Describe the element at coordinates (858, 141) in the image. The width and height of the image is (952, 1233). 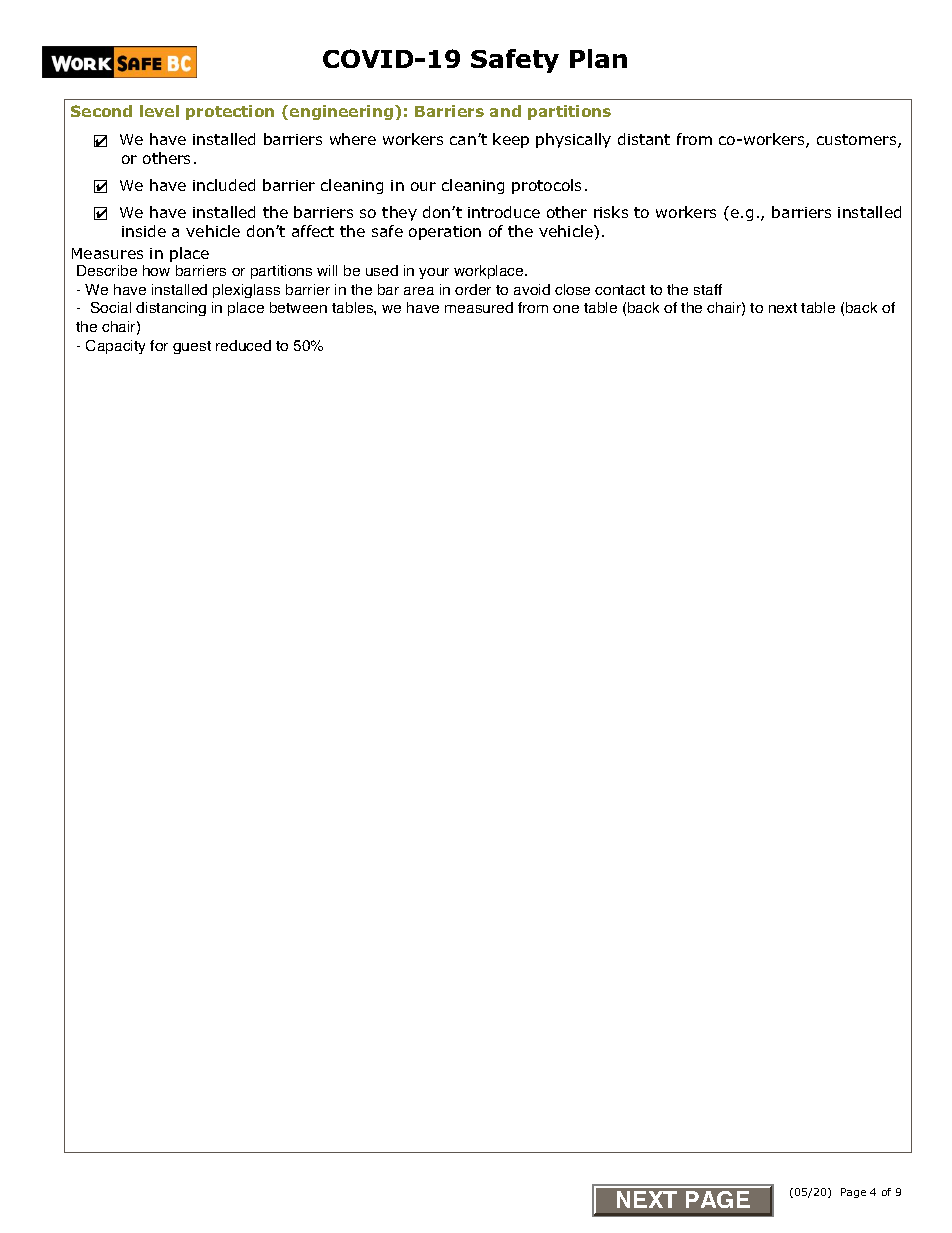
I see `customers` at that location.
